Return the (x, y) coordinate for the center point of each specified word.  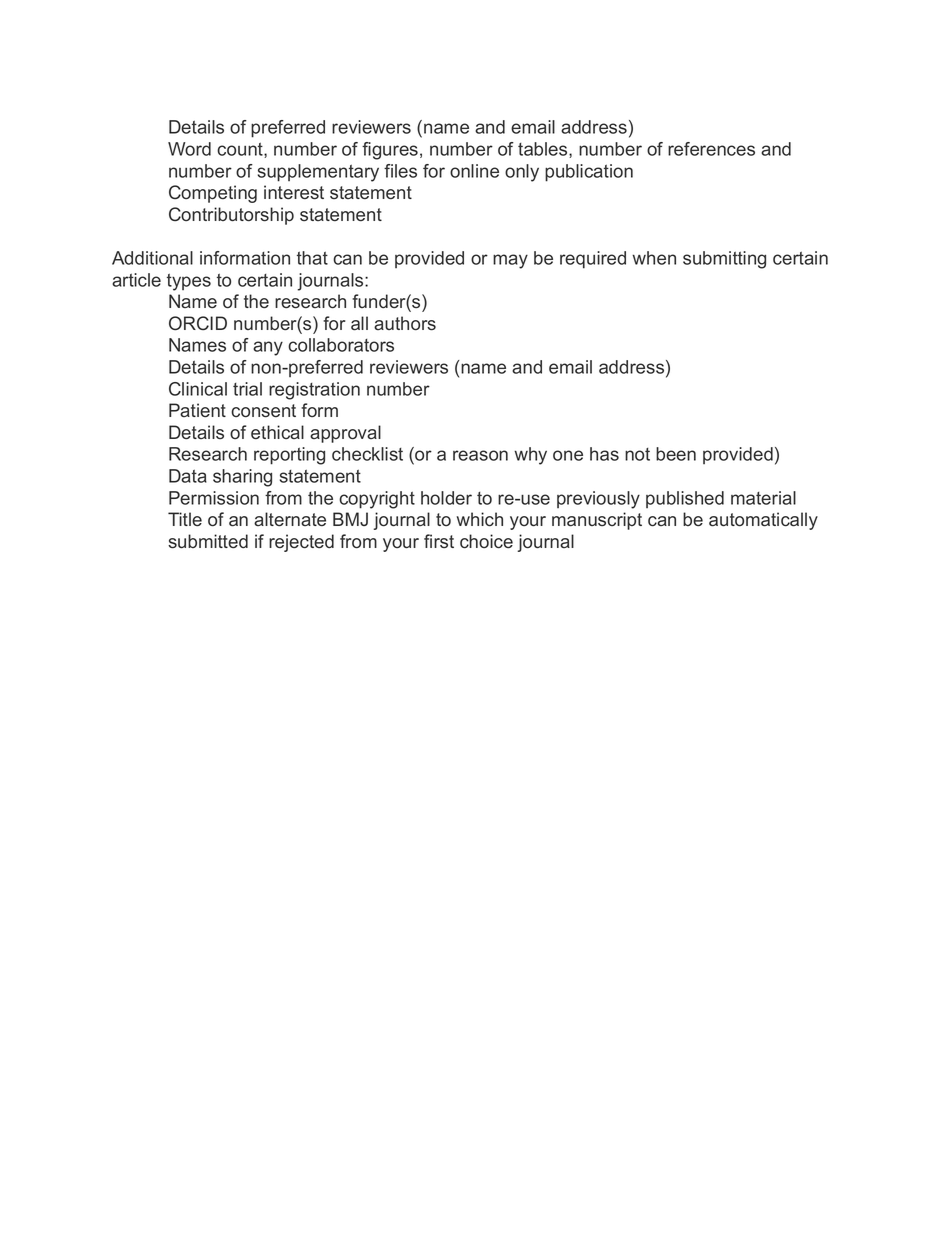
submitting (724, 260)
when (654, 258)
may (510, 261)
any (268, 348)
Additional (152, 258)
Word (189, 149)
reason (480, 455)
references (711, 149)
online (474, 171)
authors (405, 323)
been (676, 454)
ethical (277, 432)
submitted (208, 541)
